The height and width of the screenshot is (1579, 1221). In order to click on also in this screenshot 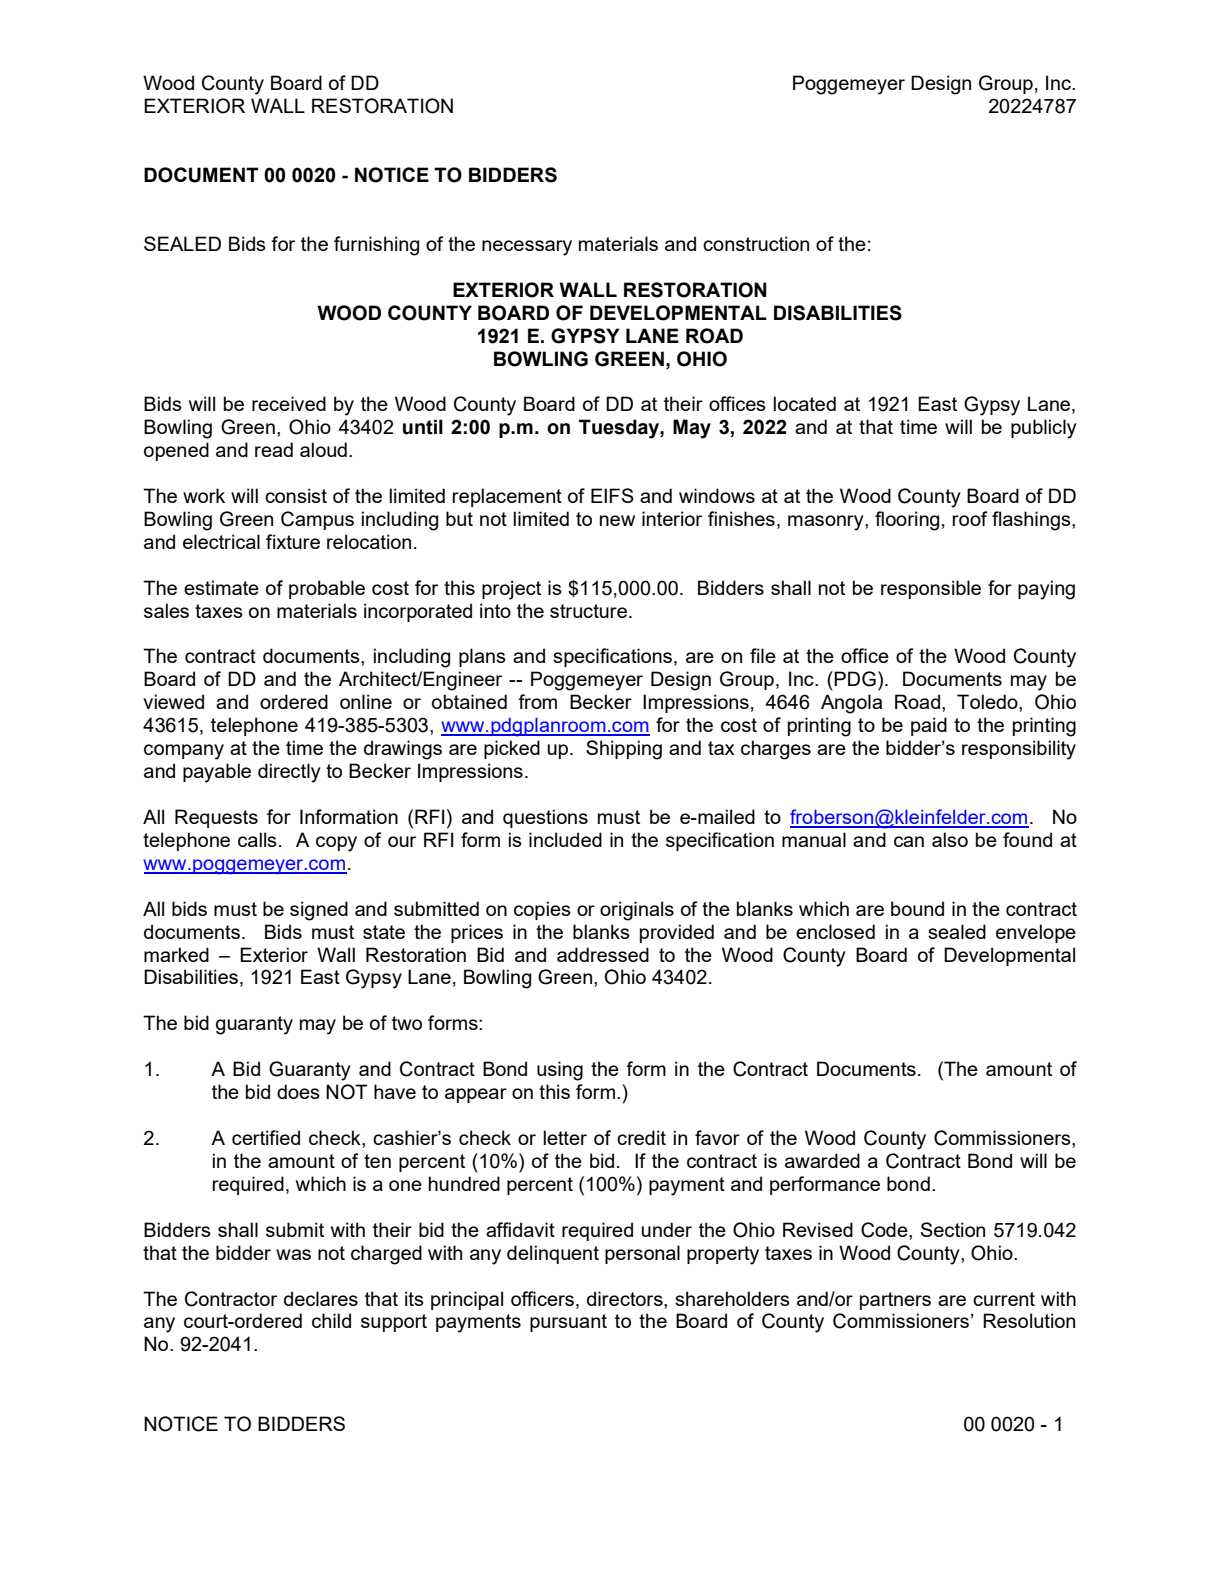, I will do `click(950, 839)`.
